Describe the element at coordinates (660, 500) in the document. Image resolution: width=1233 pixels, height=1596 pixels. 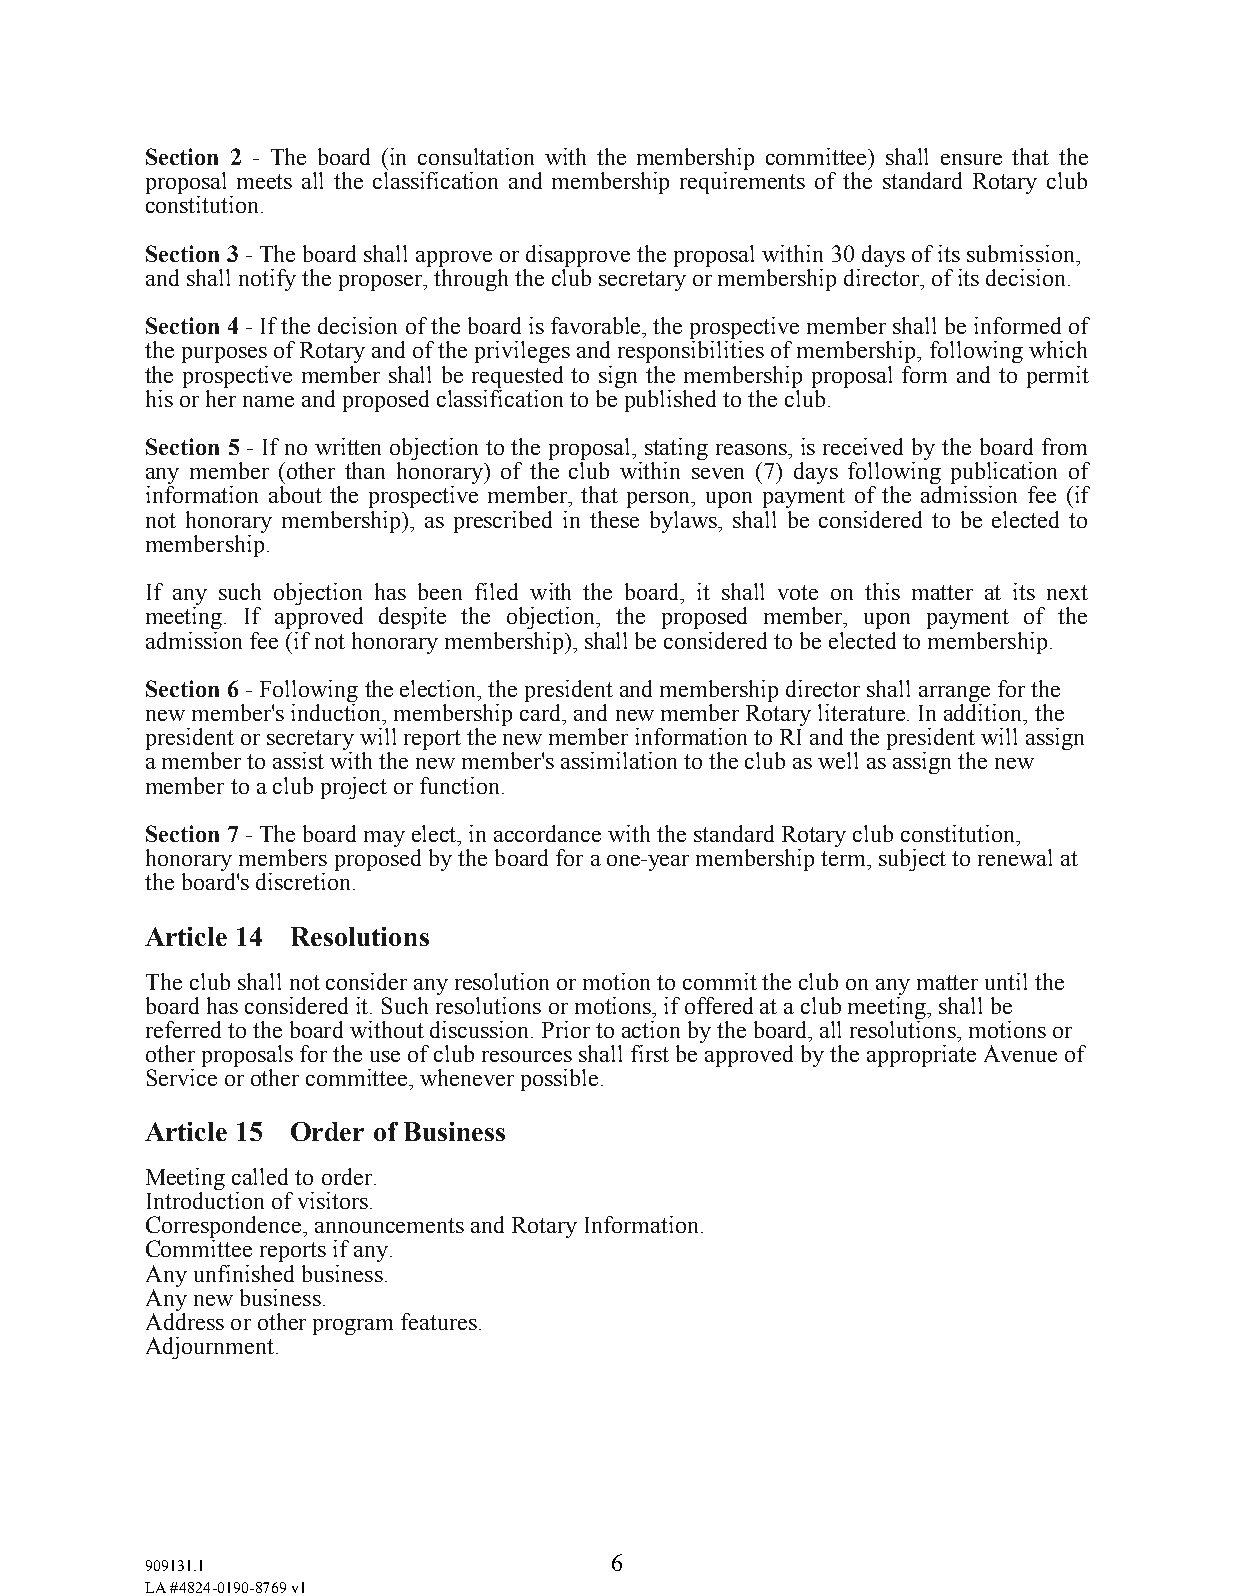
I see `person` at that location.
